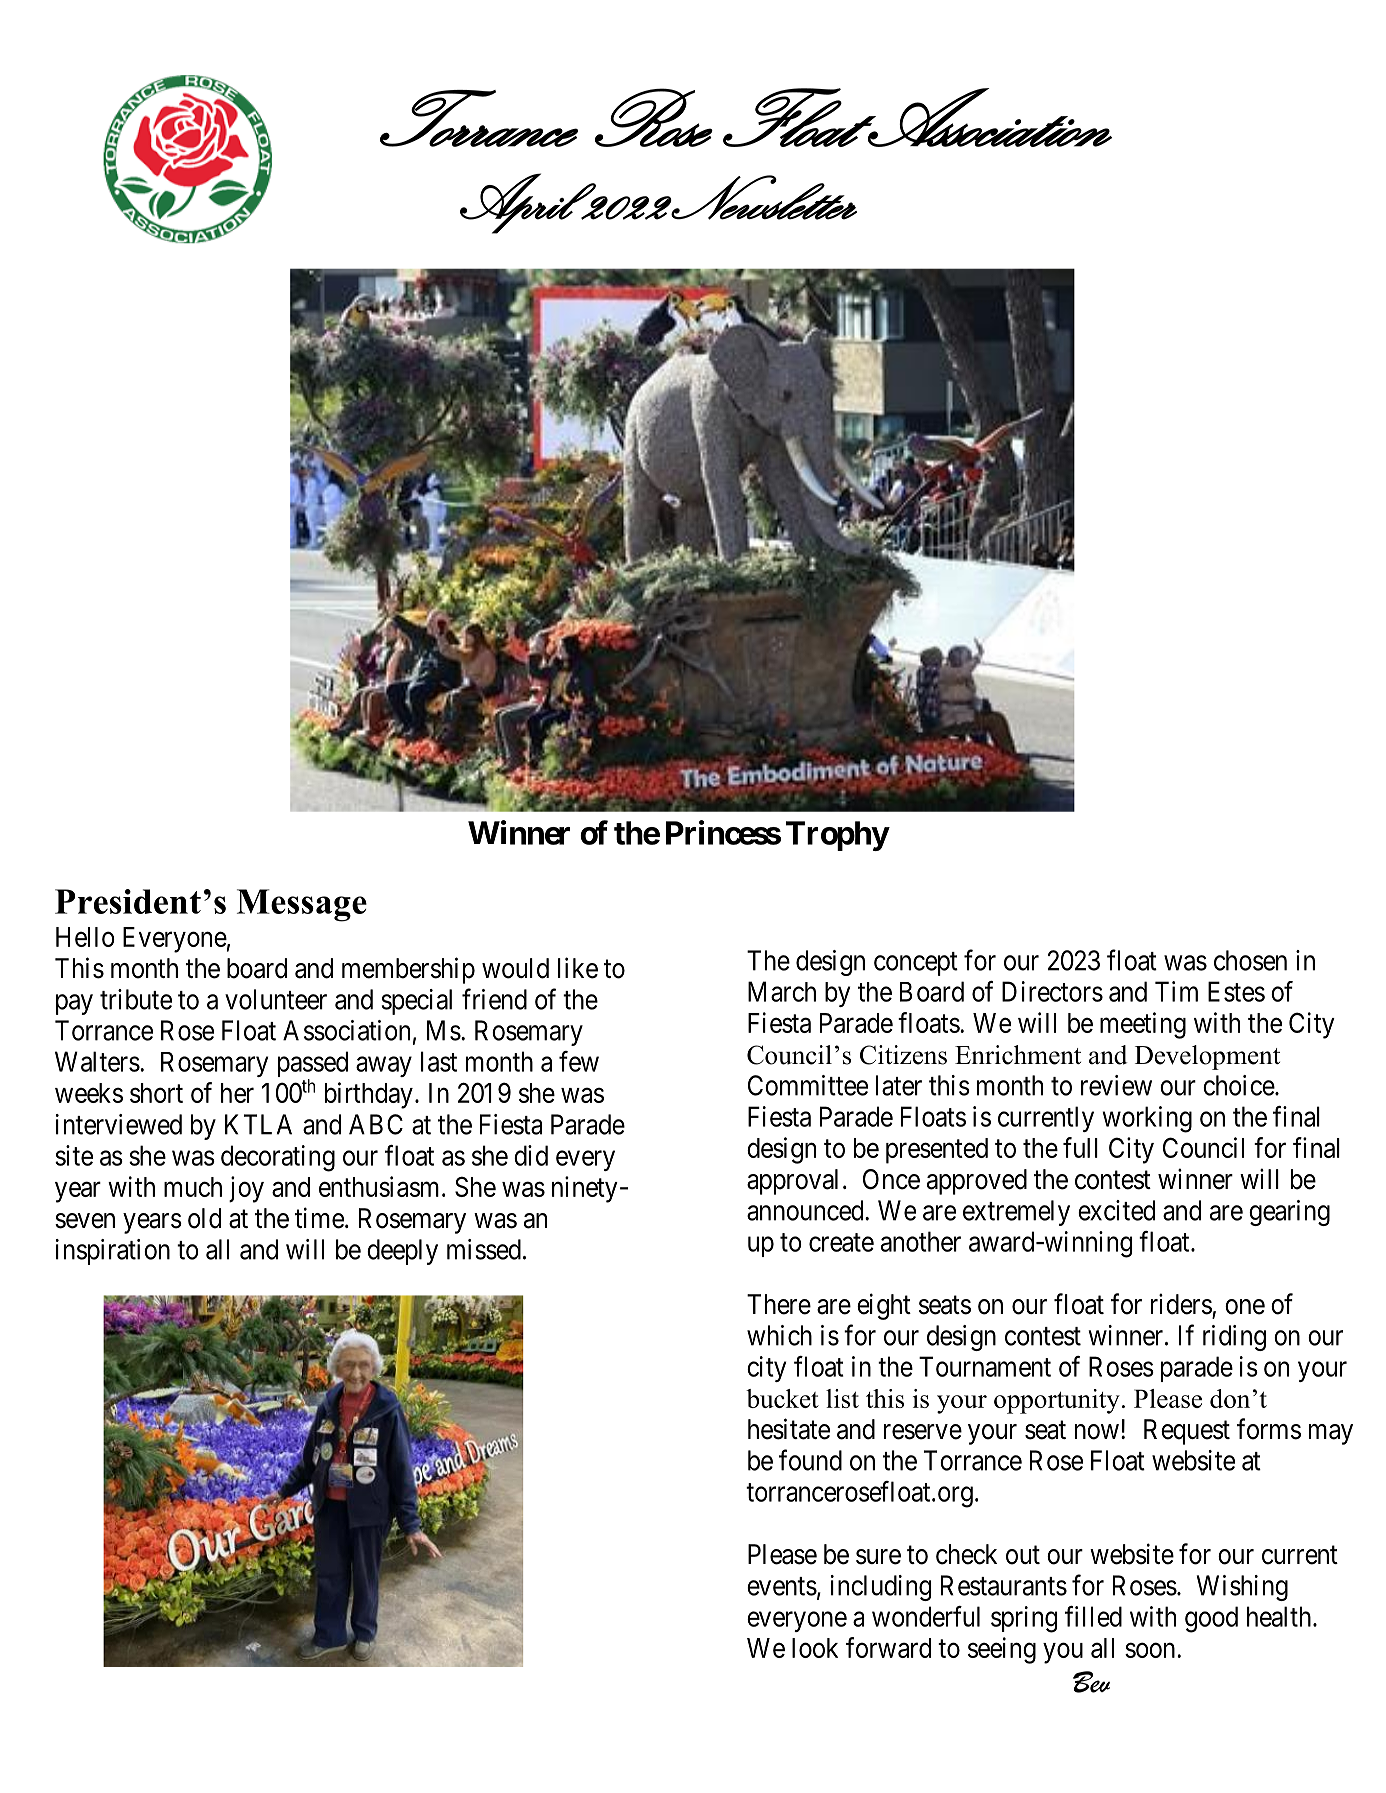 The width and height of the screenshot is (1386, 1793). Describe the element at coordinates (302, 905) in the screenshot. I see `Message` at that location.
